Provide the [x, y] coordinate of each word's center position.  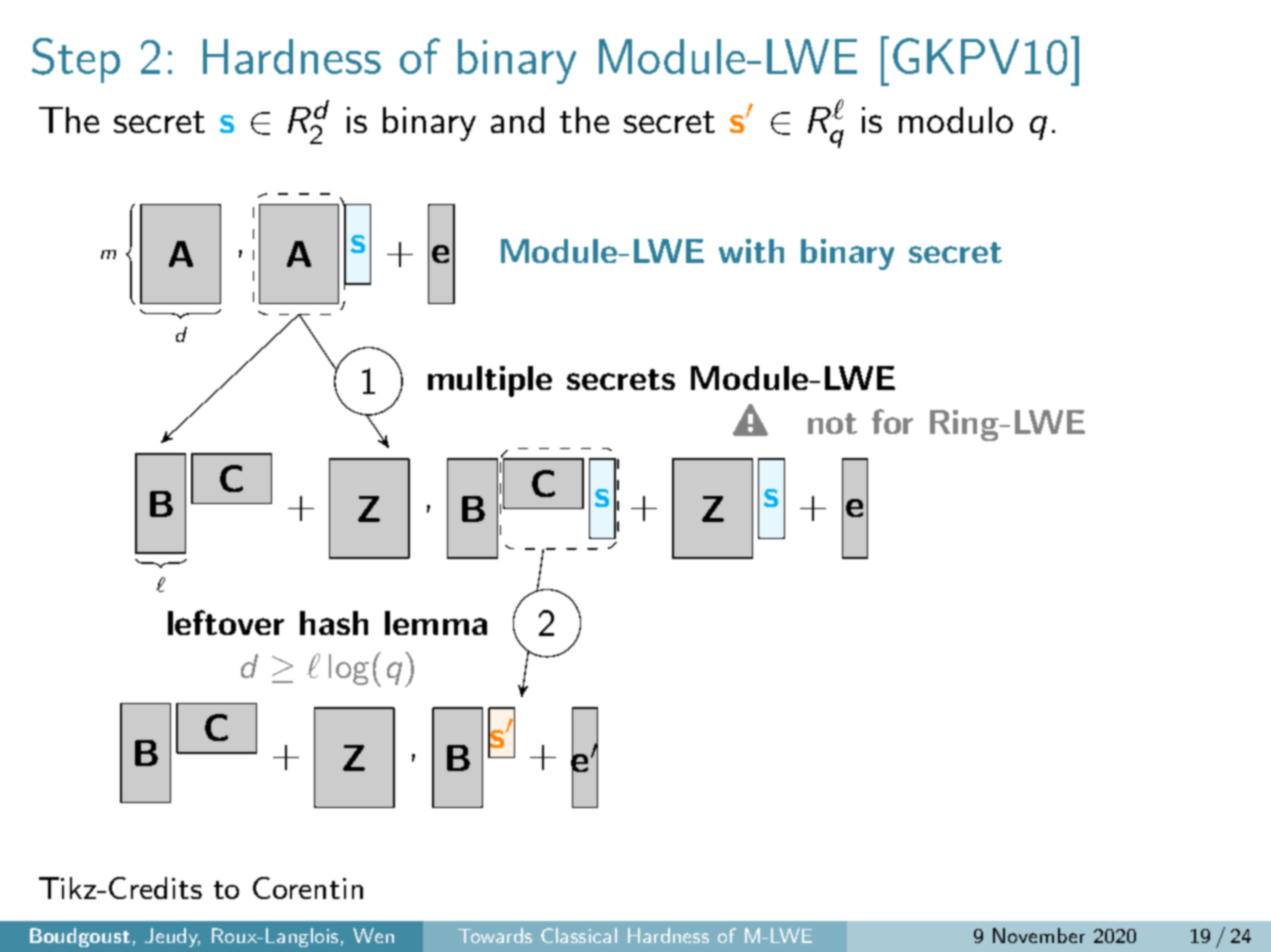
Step [76, 60]
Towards [495, 935]
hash [334, 623]
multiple [490, 381]
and [517, 120]
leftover [226, 622]
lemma [436, 623]
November [1039, 935]
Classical [579, 935]
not [832, 423]
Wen [373, 935]
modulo [956, 120]
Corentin [308, 888]
